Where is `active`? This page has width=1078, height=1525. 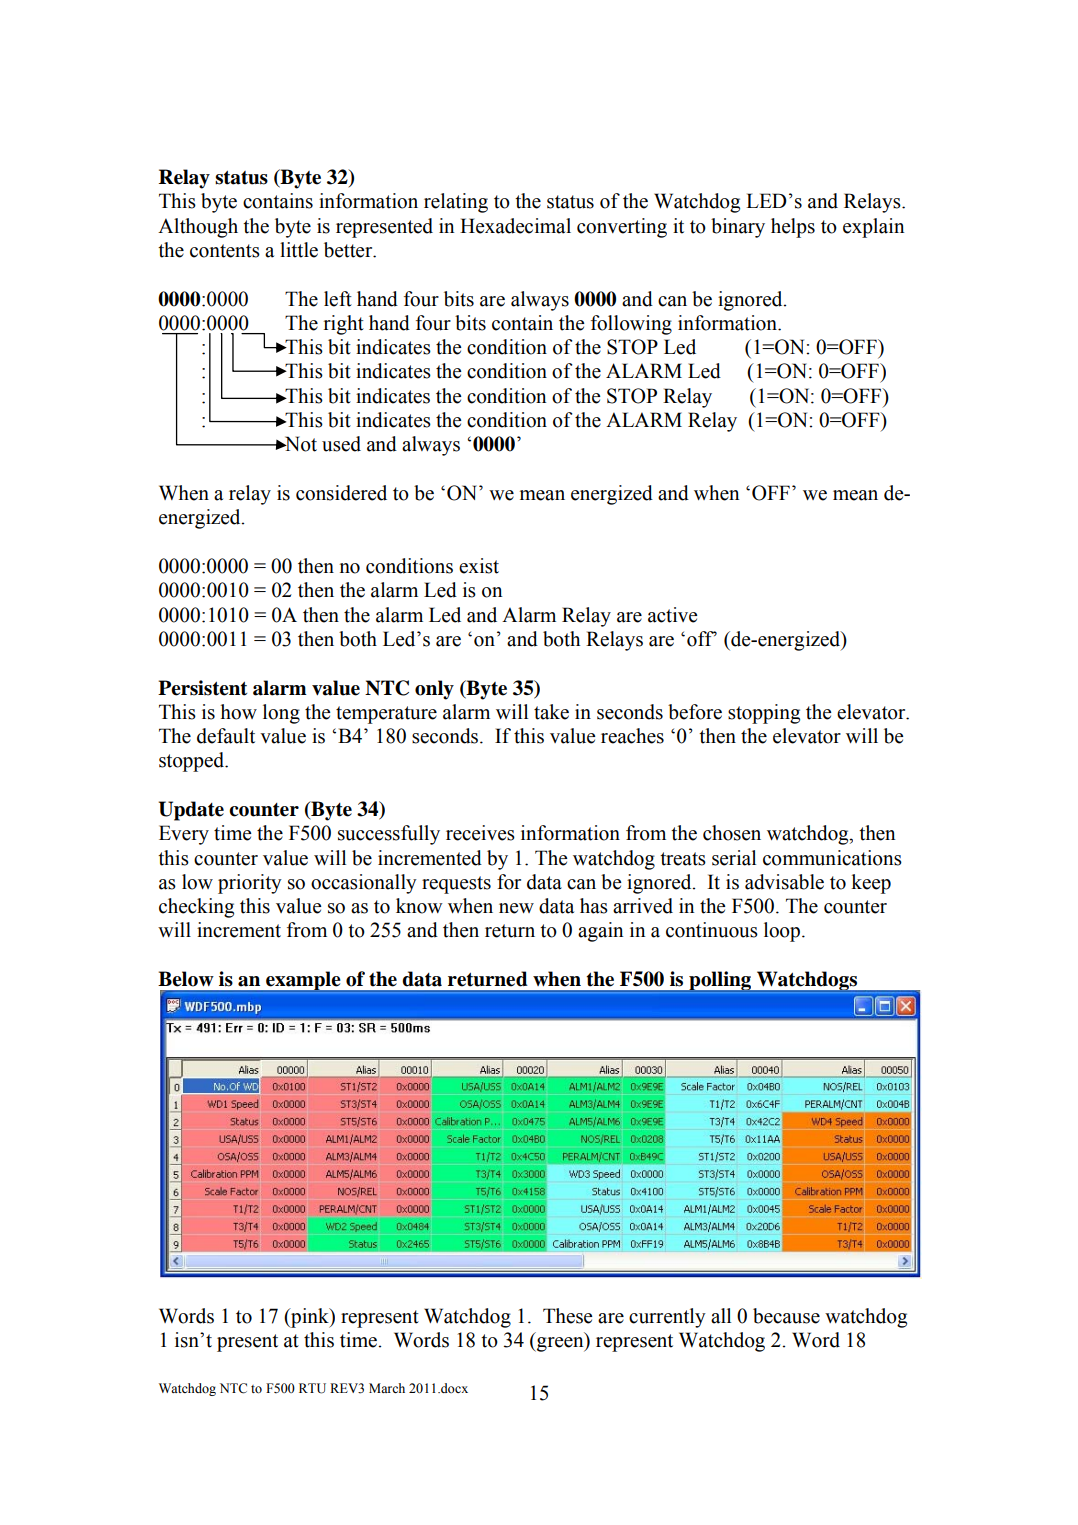 active is located at coordinates (672, 615).
